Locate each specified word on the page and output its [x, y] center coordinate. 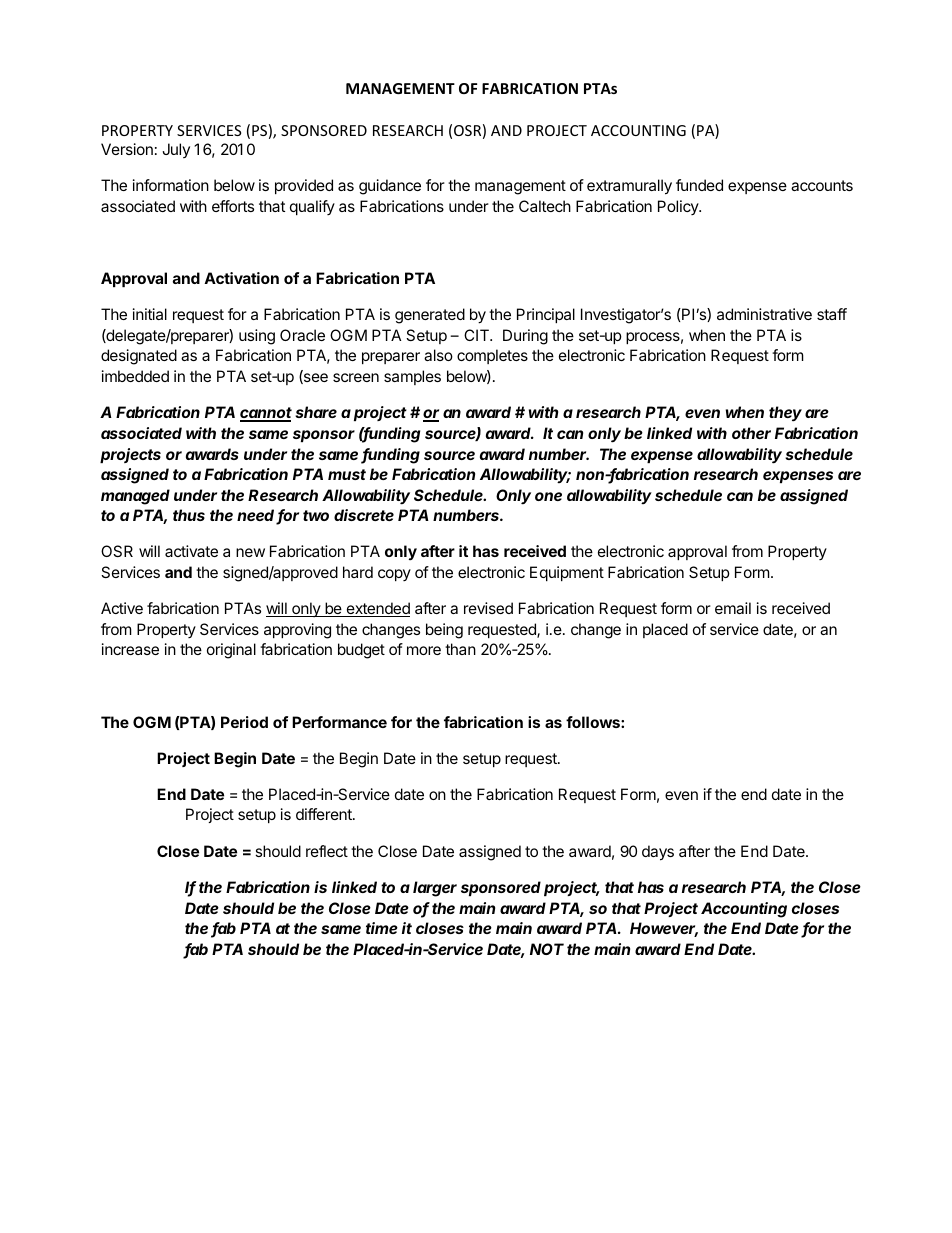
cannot [266, 414]
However [664, 929]
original [231, 651]
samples [412, 377]
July [176, 150]
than [460, 649]
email [733, 608]
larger [435, 889]
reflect [327, 851]
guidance [390, 187]
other [751, 433]
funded [699, 185]
